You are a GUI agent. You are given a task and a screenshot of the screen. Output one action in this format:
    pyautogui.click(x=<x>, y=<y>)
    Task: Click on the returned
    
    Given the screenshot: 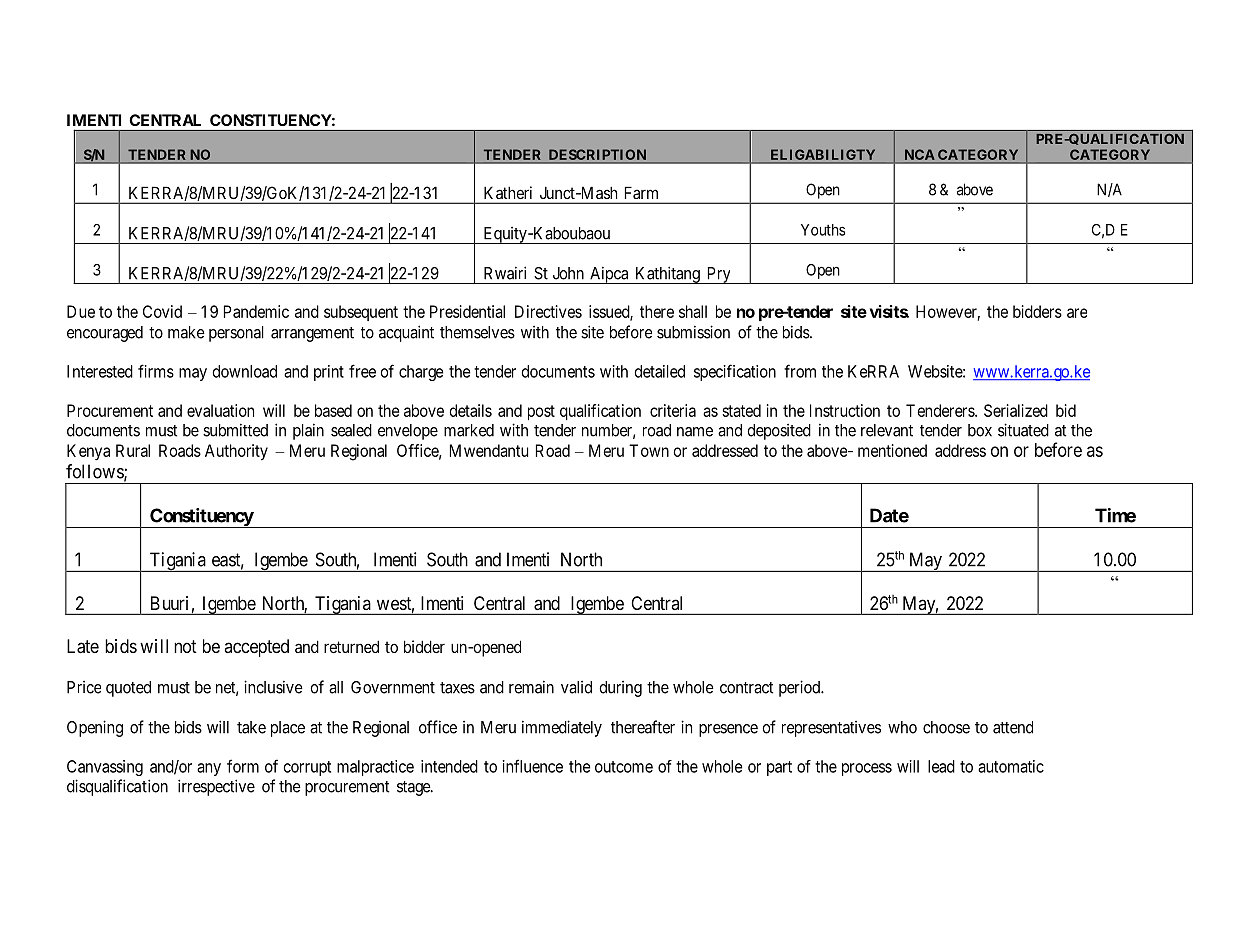 What is the action you would take?
    pyautogui.click(x=351, y=646)
